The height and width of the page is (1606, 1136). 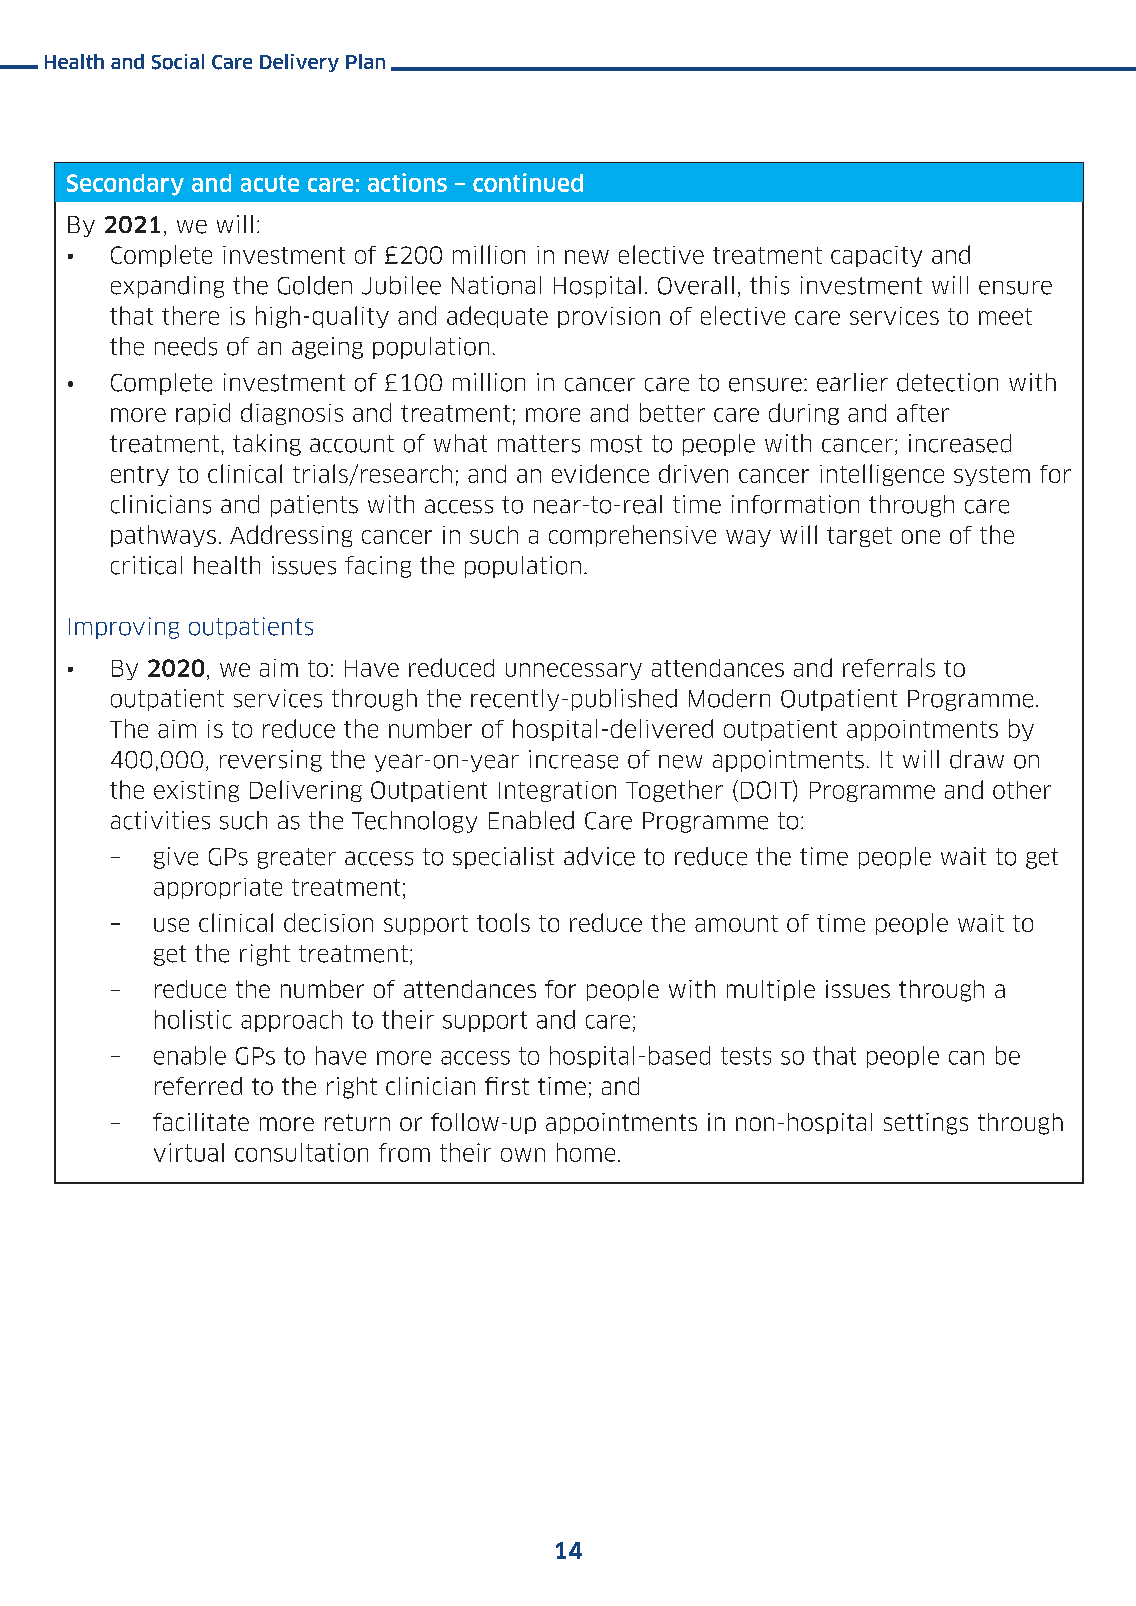 I want to click on continued, so click(x=528, y=182).
